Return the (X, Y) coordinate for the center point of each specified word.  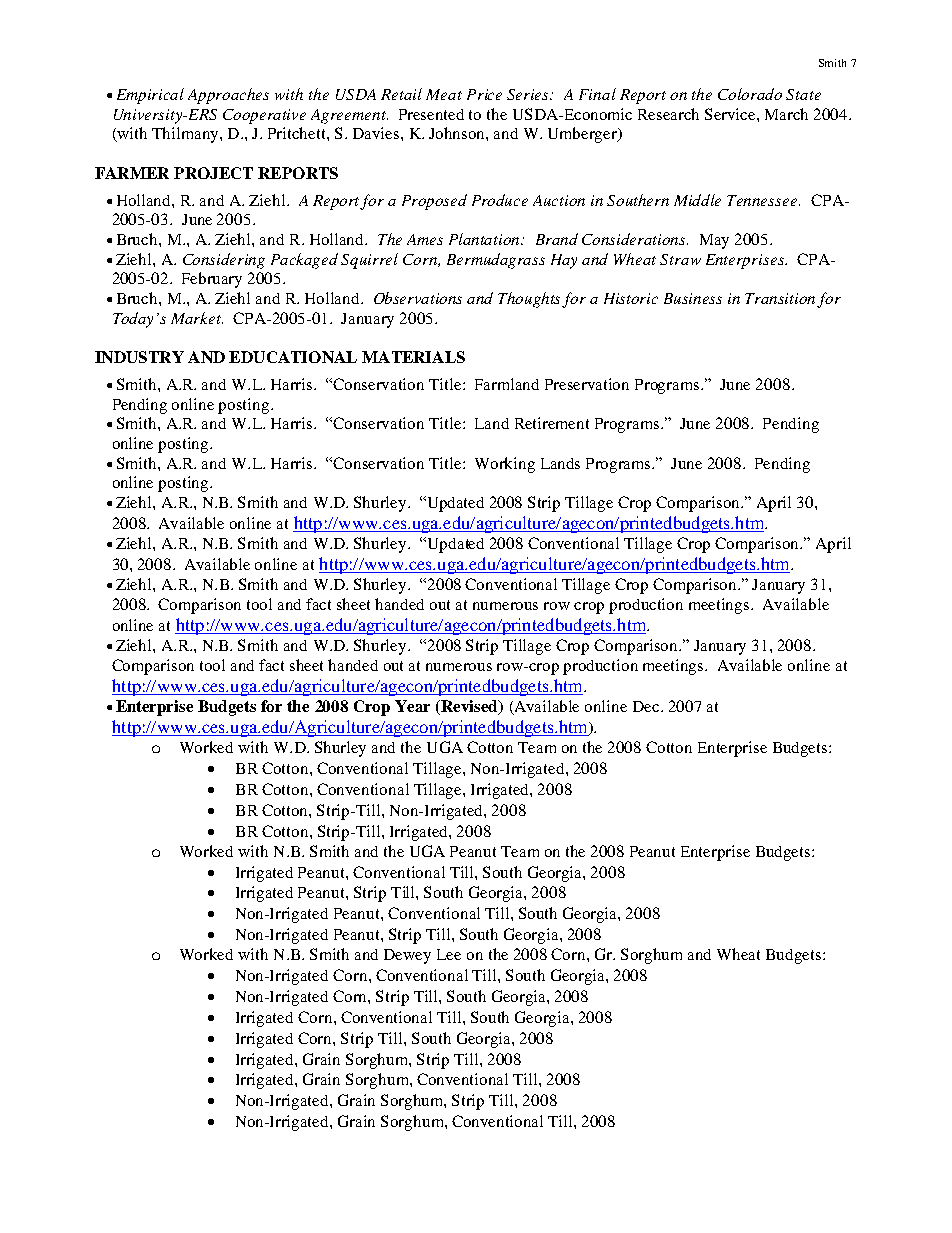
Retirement (552, 423)
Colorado (750, 94)
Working (505, 465)
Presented (431, 114)
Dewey (407, 956)
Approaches (228, 96)
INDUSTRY (139, 357)
